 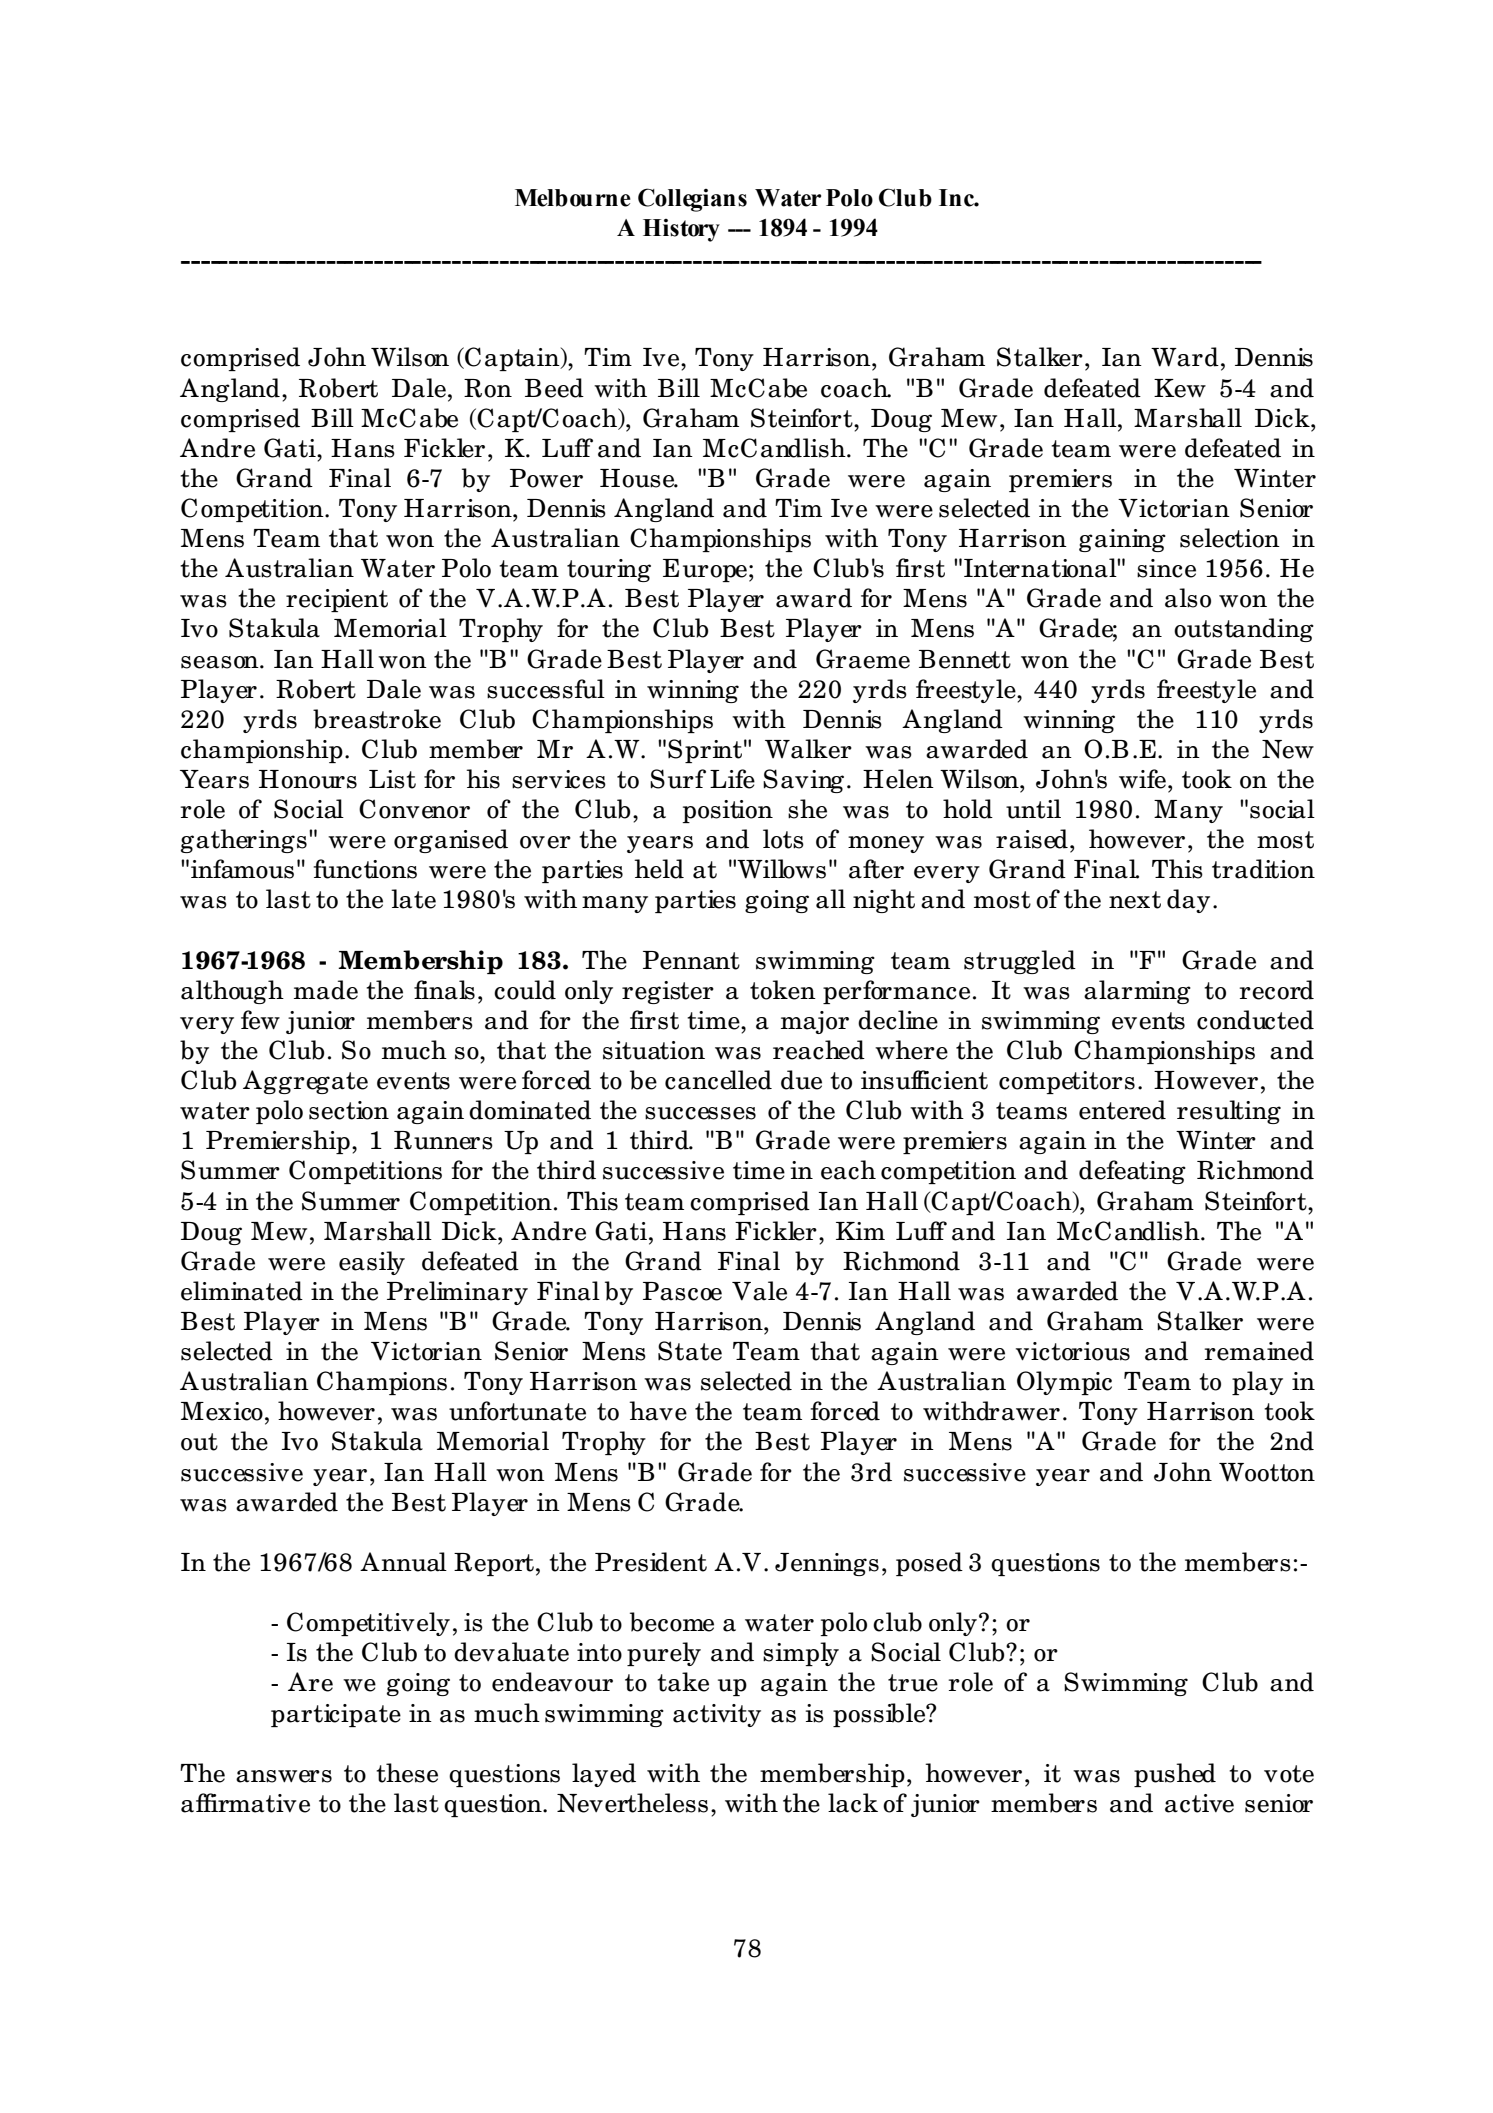 What do you see at coordinates (717, 1715) in the image?
I see `activity` at bounding box center [717, 1715].
